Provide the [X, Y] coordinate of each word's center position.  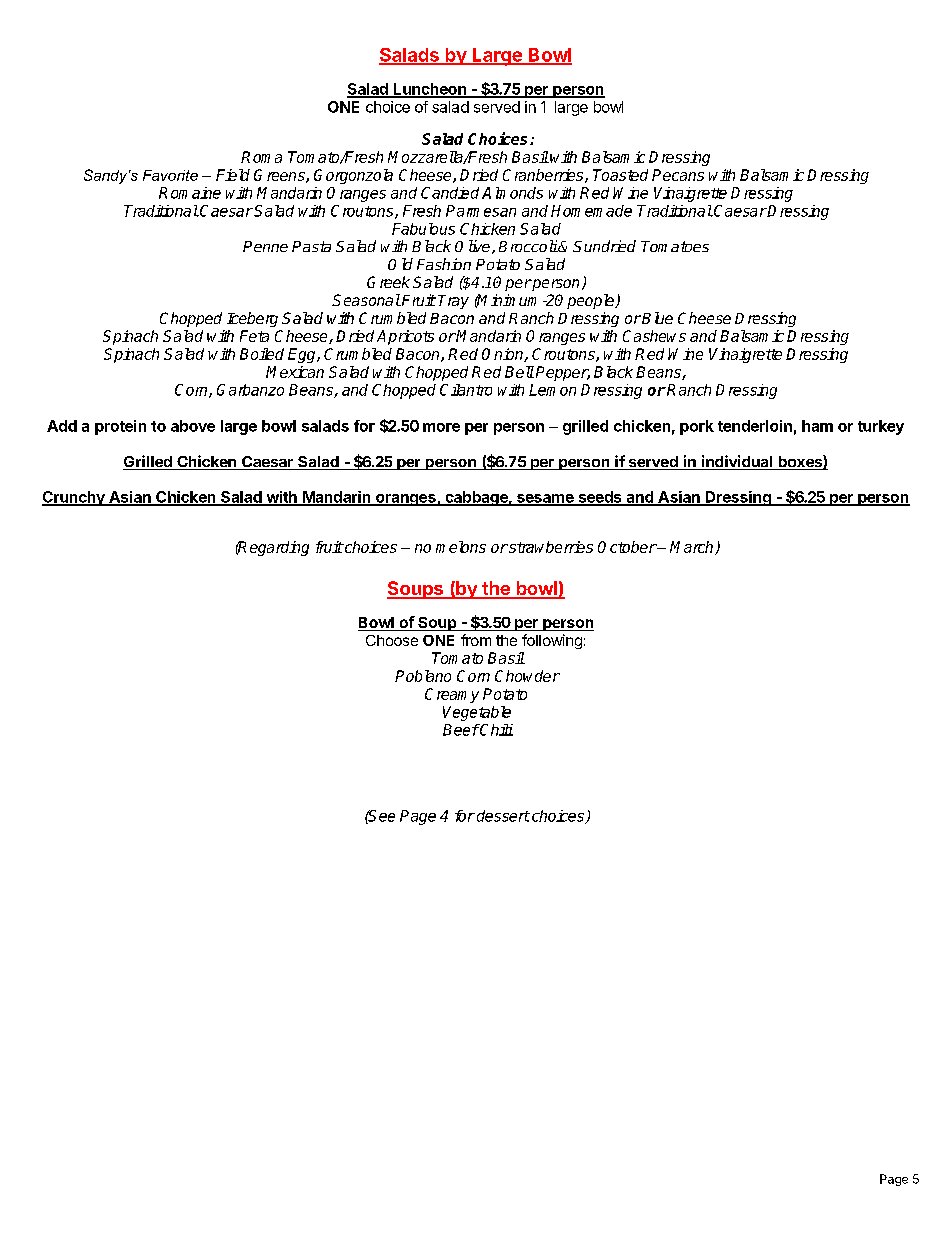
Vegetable [477, 713]
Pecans [678, 175]
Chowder [527, 676]
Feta [254, 336]
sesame [545, 499]
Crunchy [74, 498]
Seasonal [366, 300]
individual [737, 462]
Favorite [170, 175]
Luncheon [429, 90]
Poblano [423, 676]
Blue [657, 318]
